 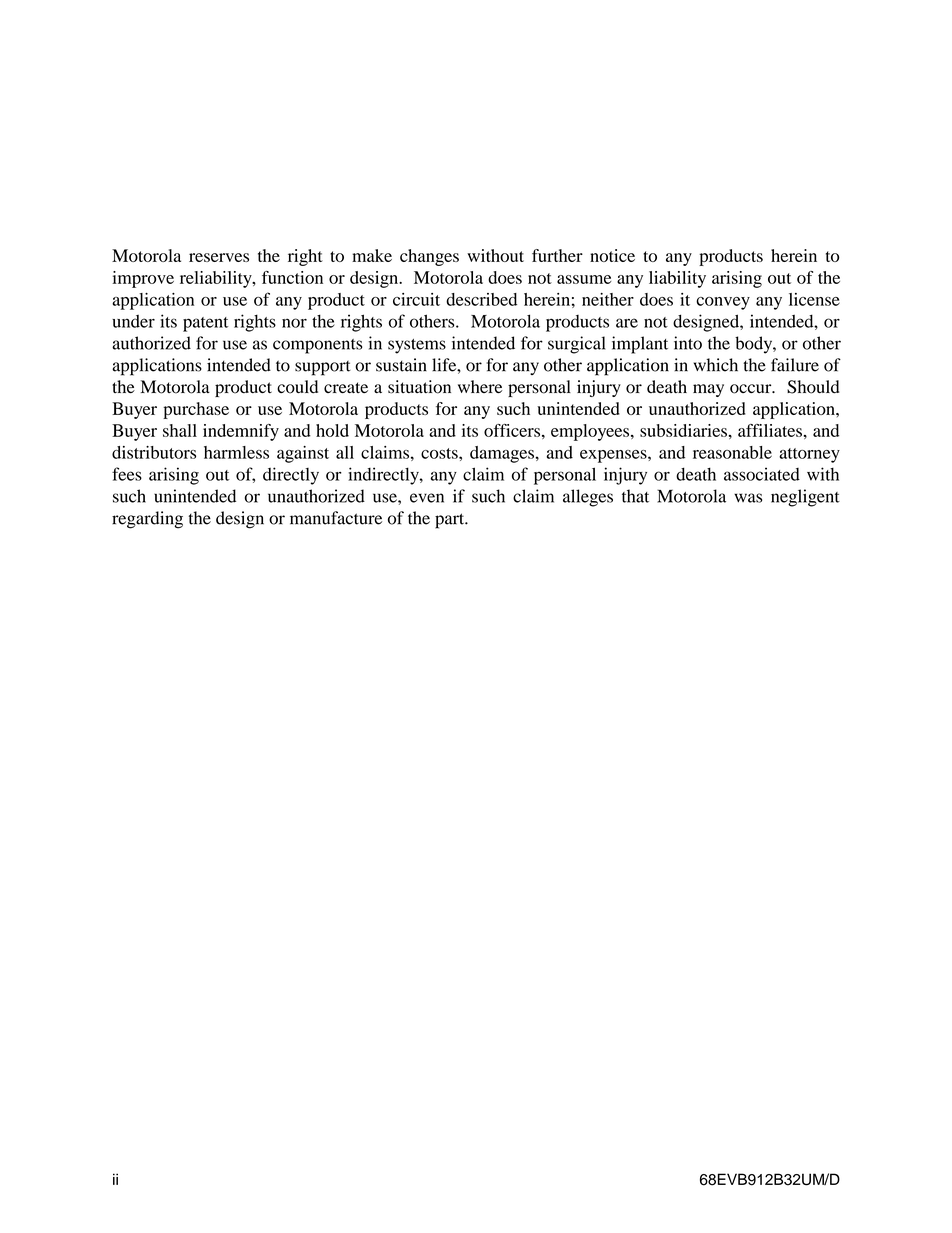 What do you see at coordinates (480, 386) in the screenshot?
I see `where` at bounding box center [480, 386].
